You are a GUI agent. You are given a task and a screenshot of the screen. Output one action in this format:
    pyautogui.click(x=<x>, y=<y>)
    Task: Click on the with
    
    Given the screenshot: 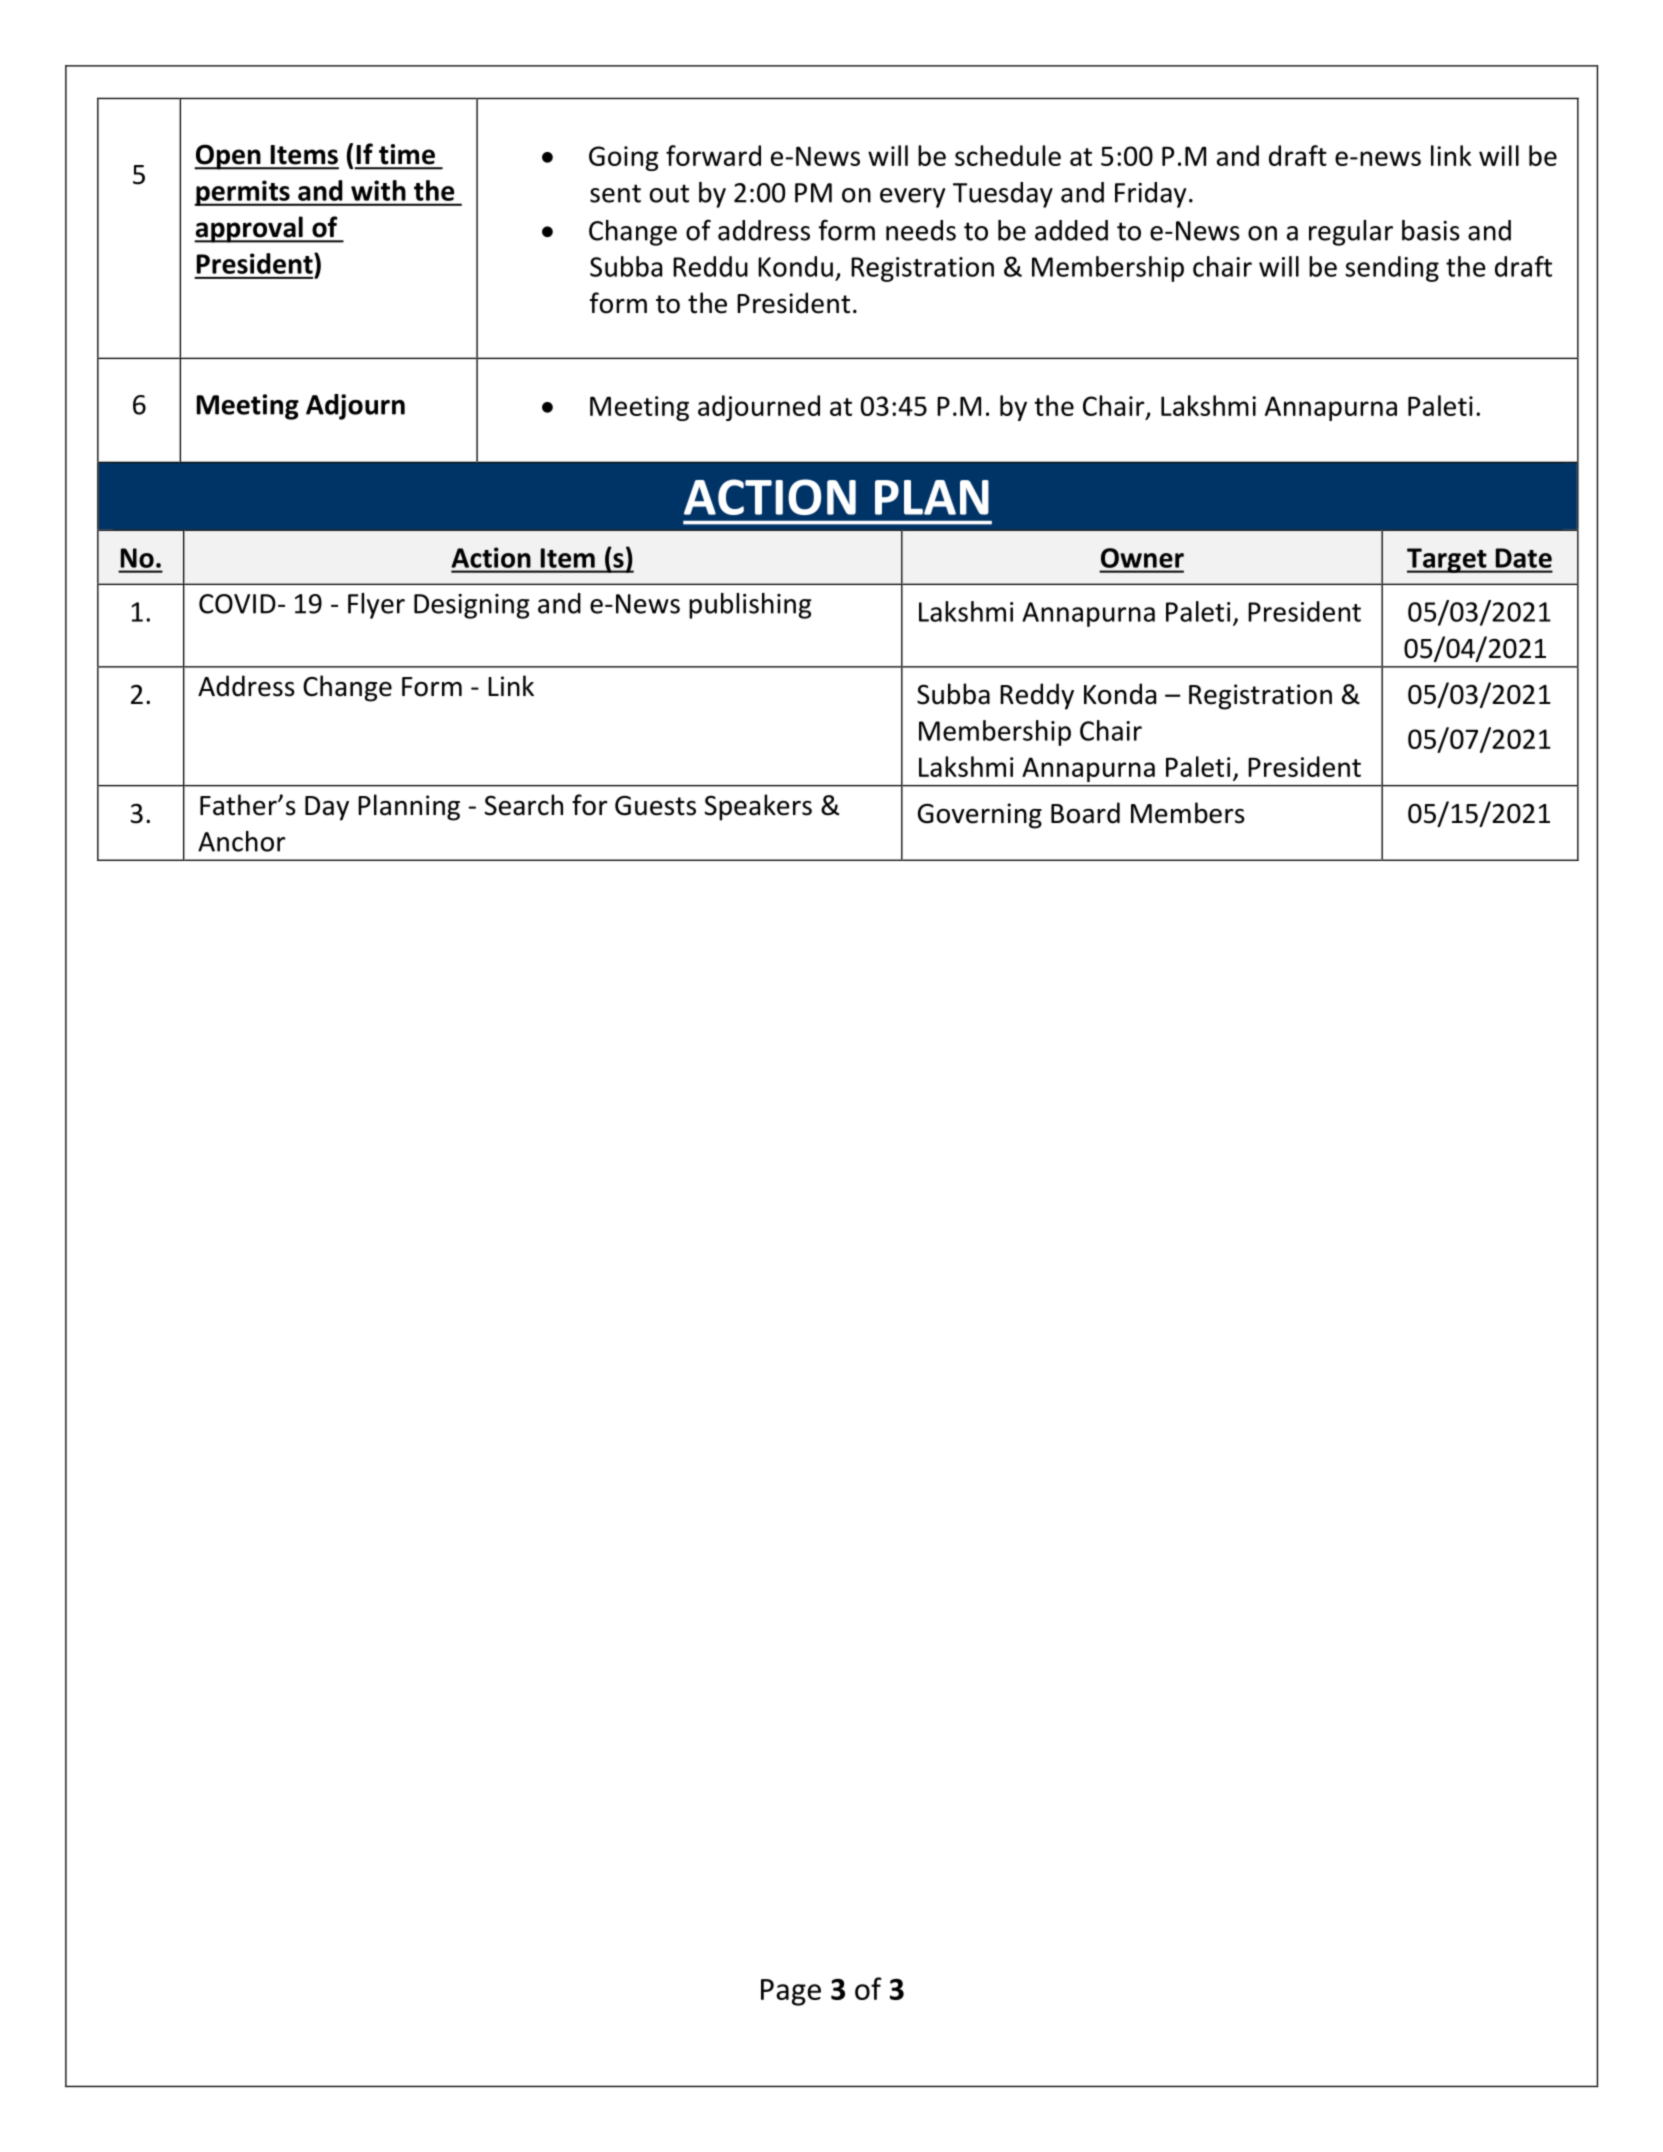 What is the action you would take?
    pyautogui.click(x=378, y=190)
